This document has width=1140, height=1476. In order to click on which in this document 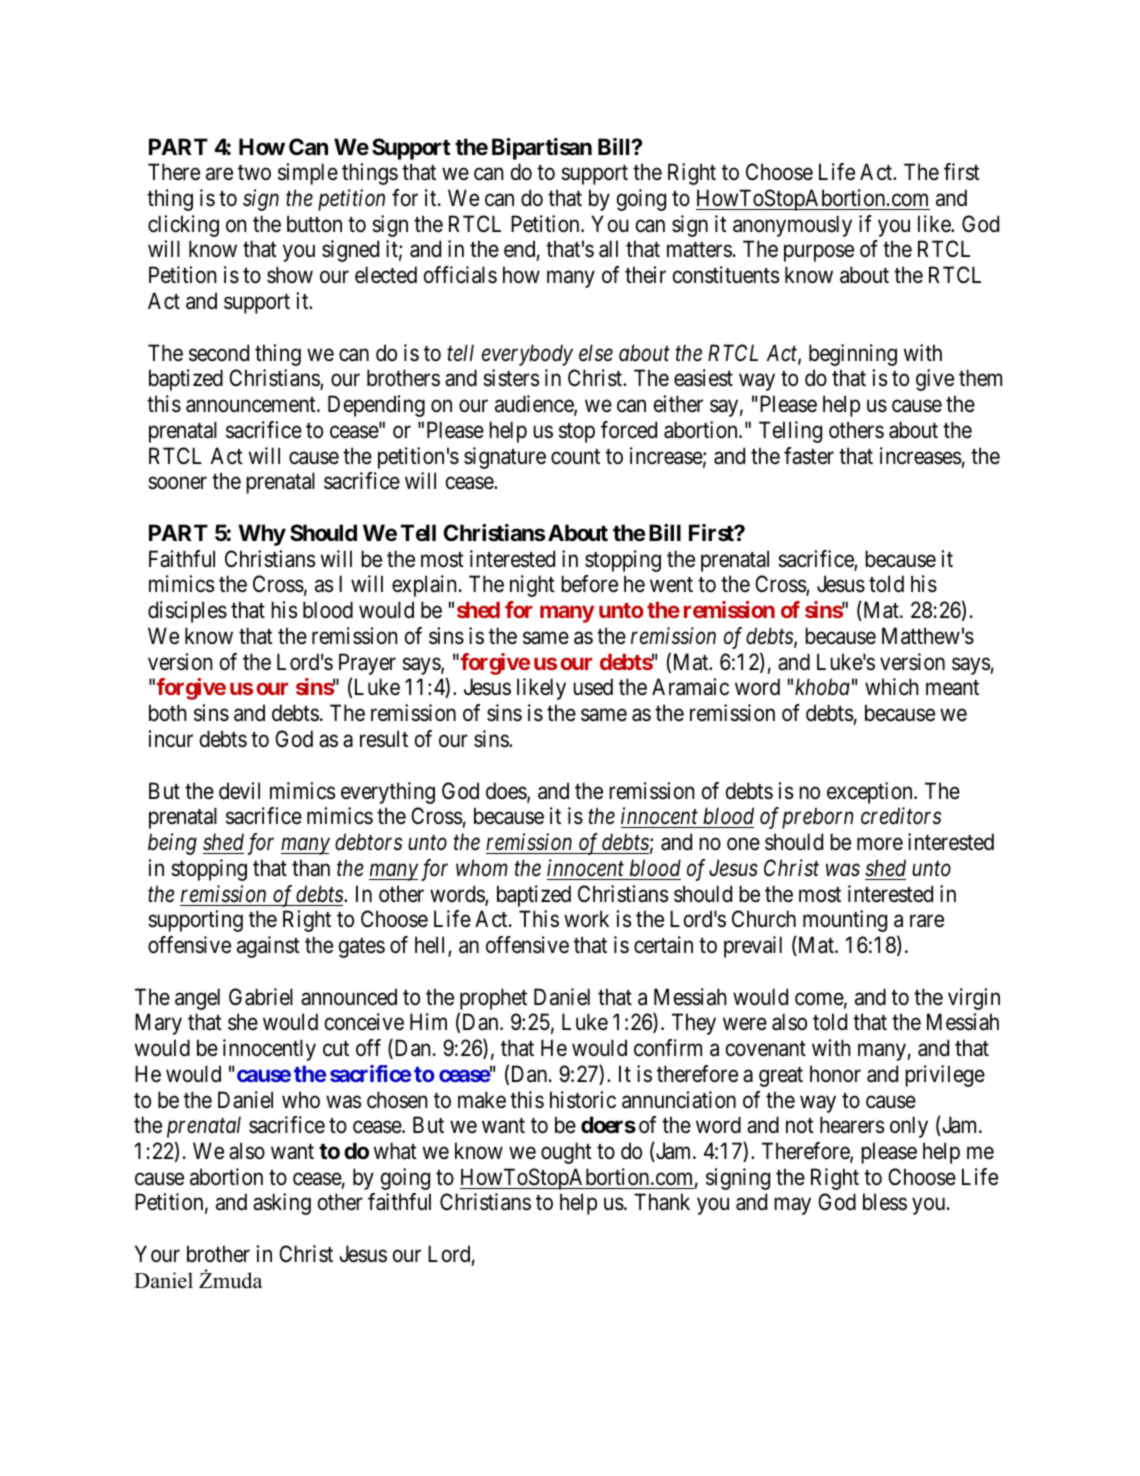, I will do `click(892, 687)`.
